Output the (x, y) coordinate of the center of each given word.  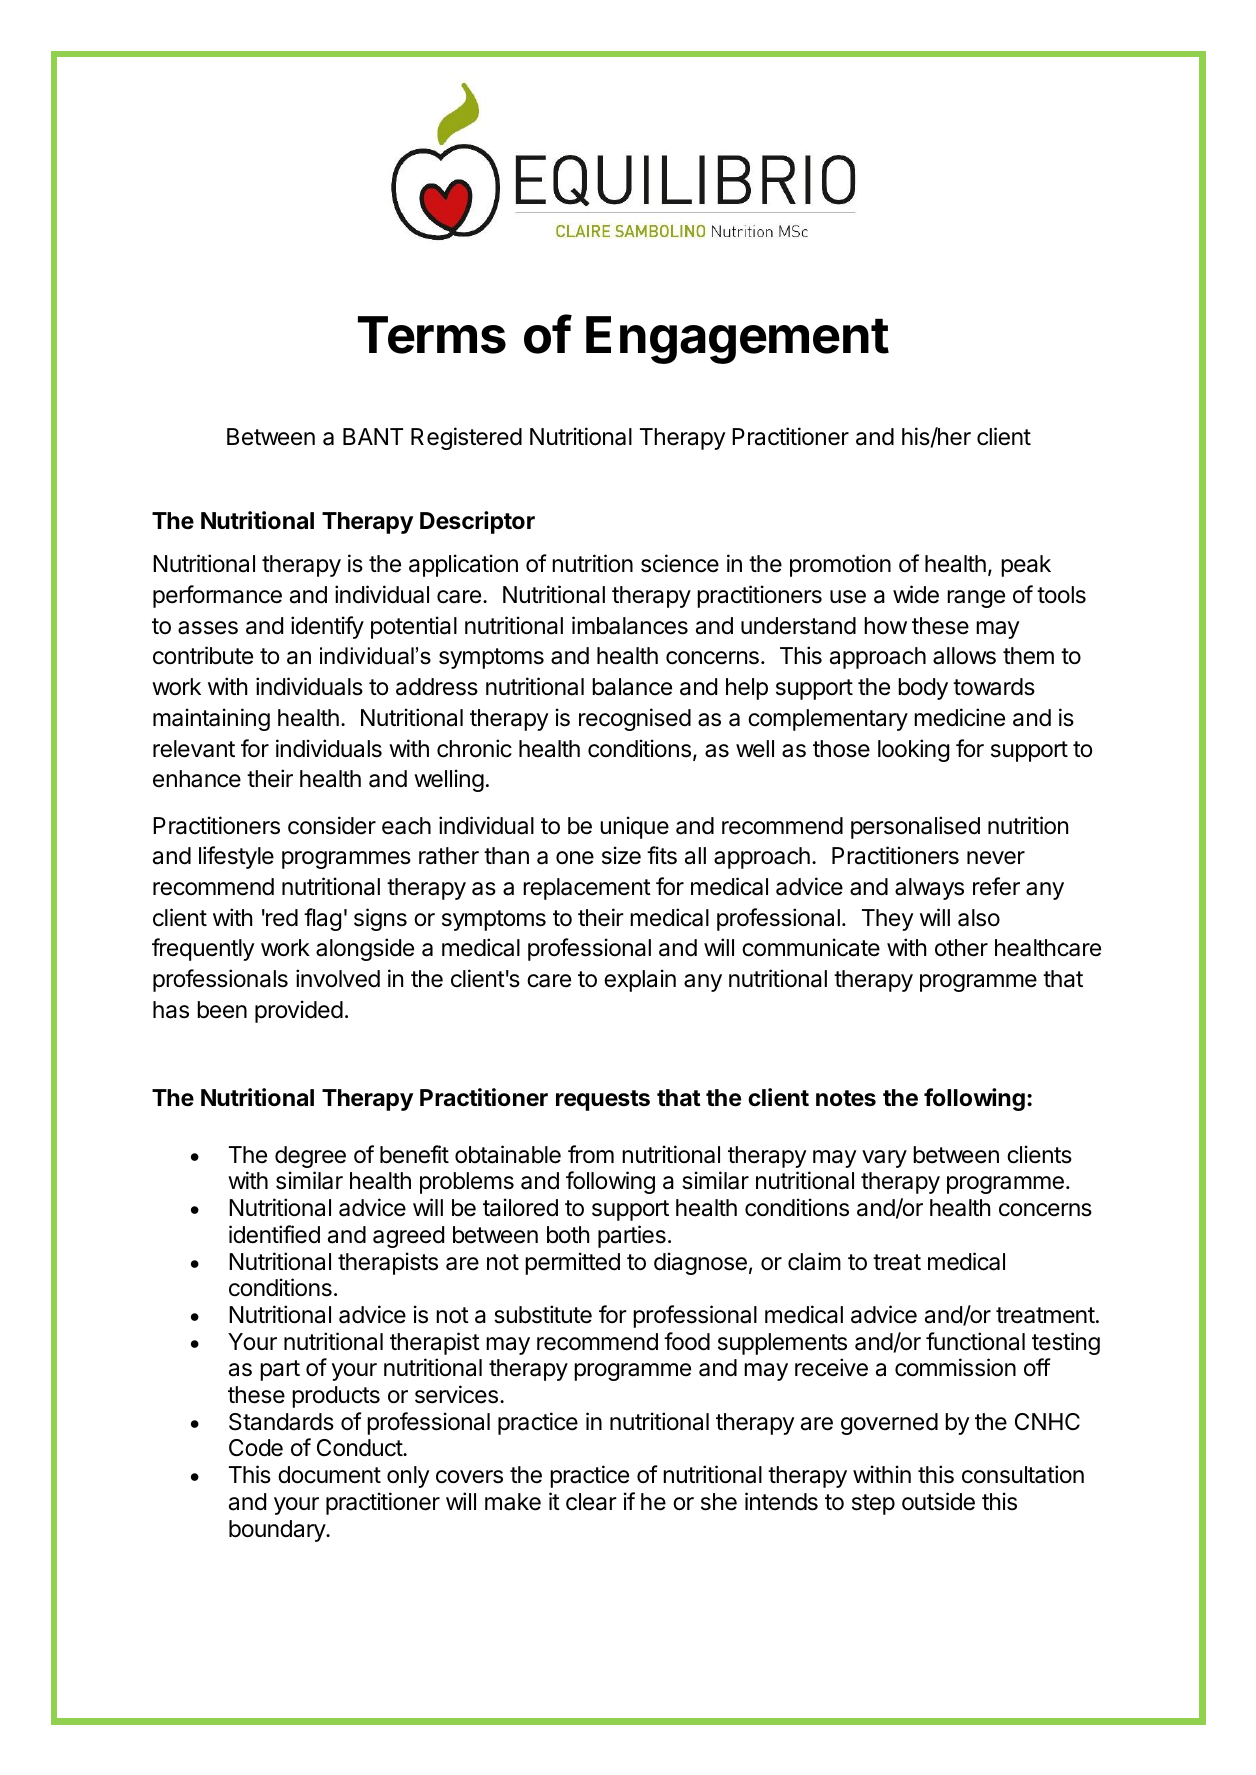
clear (591, 1502)
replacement (587, 889)
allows (964, 656)
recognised (635, 719)
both (568, 1235)
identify (327, 627)
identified (274, 1234)
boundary (278, 1531)
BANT (373, 436)
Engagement (737, 340)
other (961, 948)
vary (884, 1159)
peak (1026, 566)
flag (322, 919)
